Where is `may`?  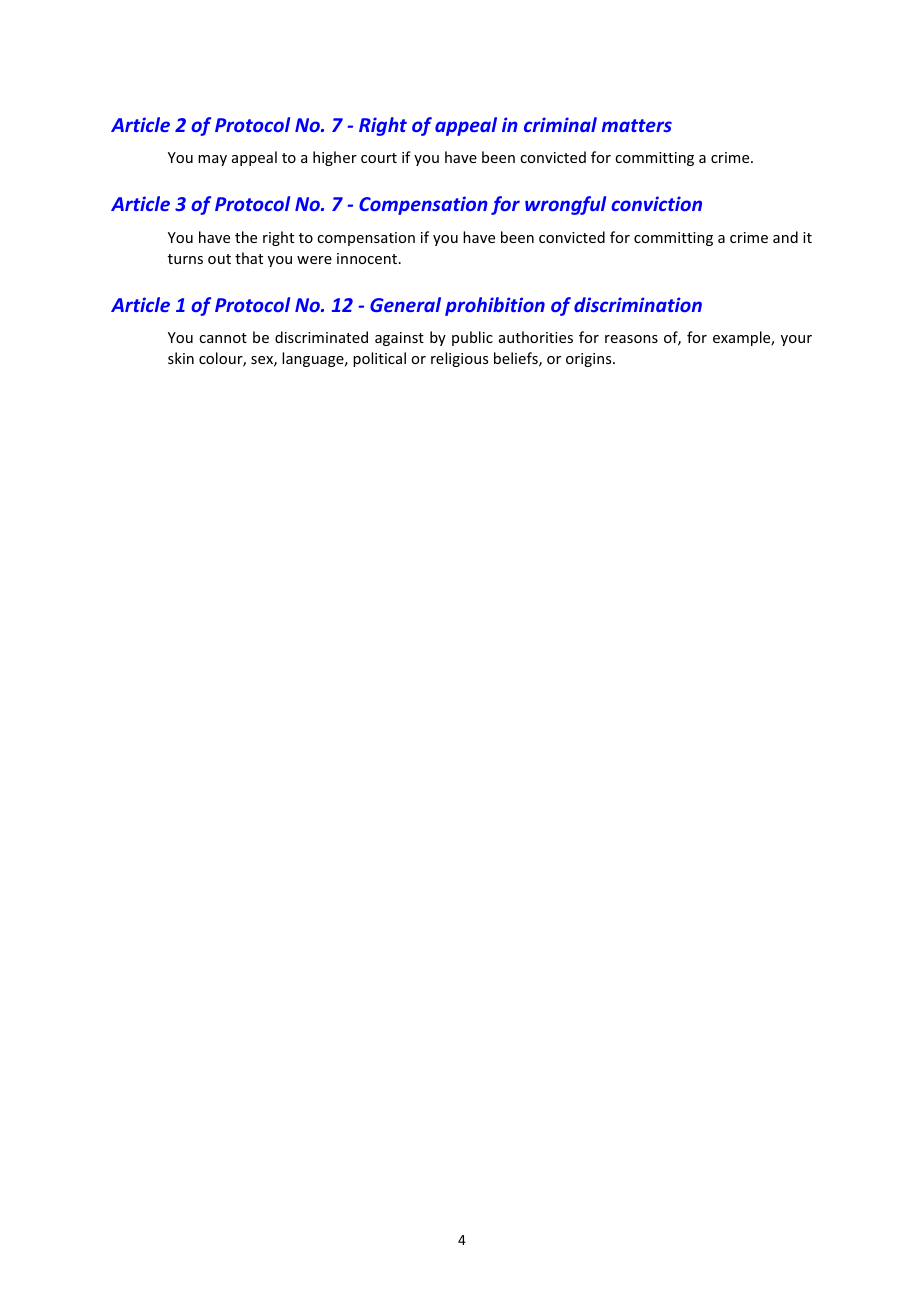
may is located at coordinates (212, 160).
